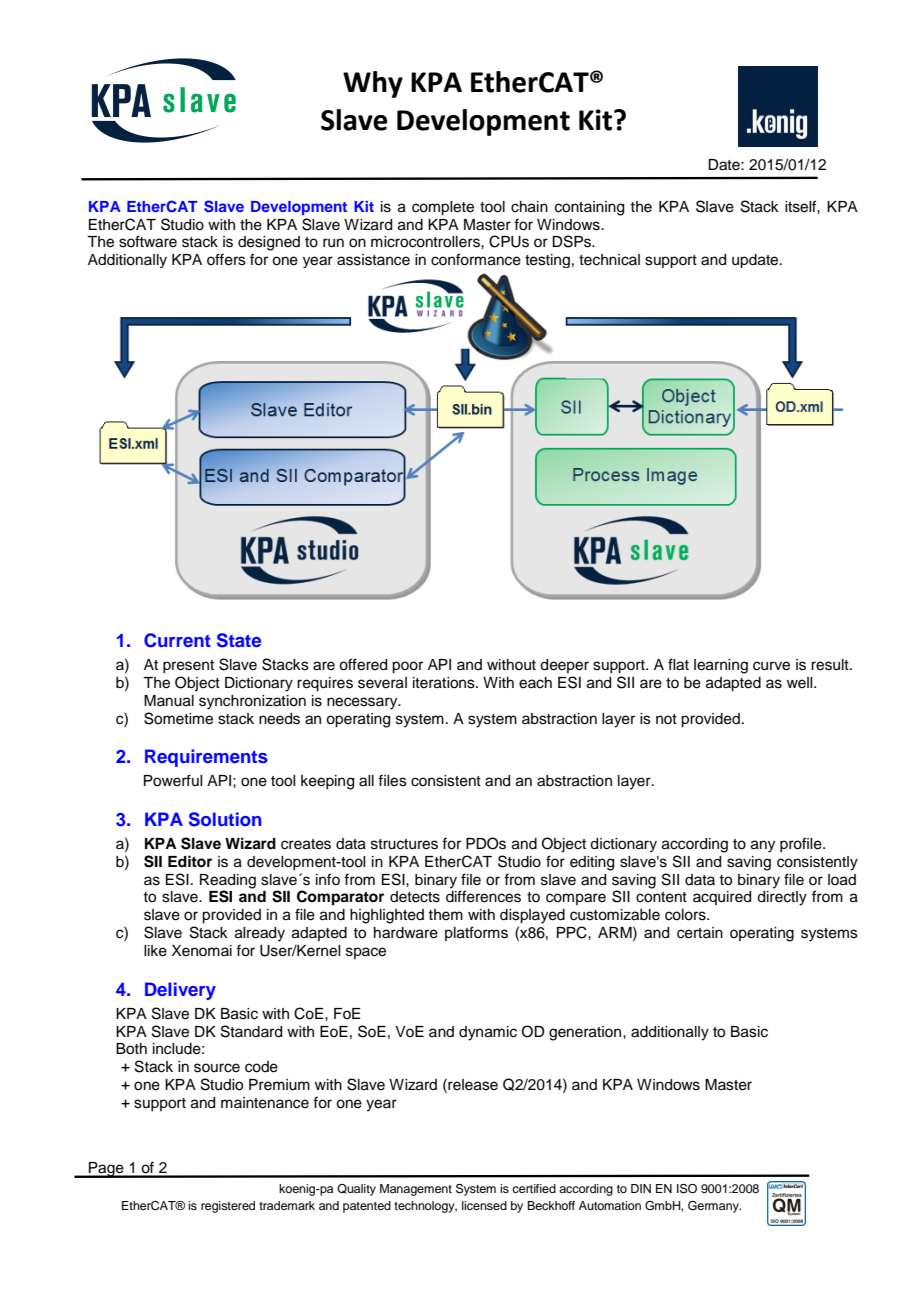 This page has height=1308, width=924. I want to click on structures, so click(404, 844).
